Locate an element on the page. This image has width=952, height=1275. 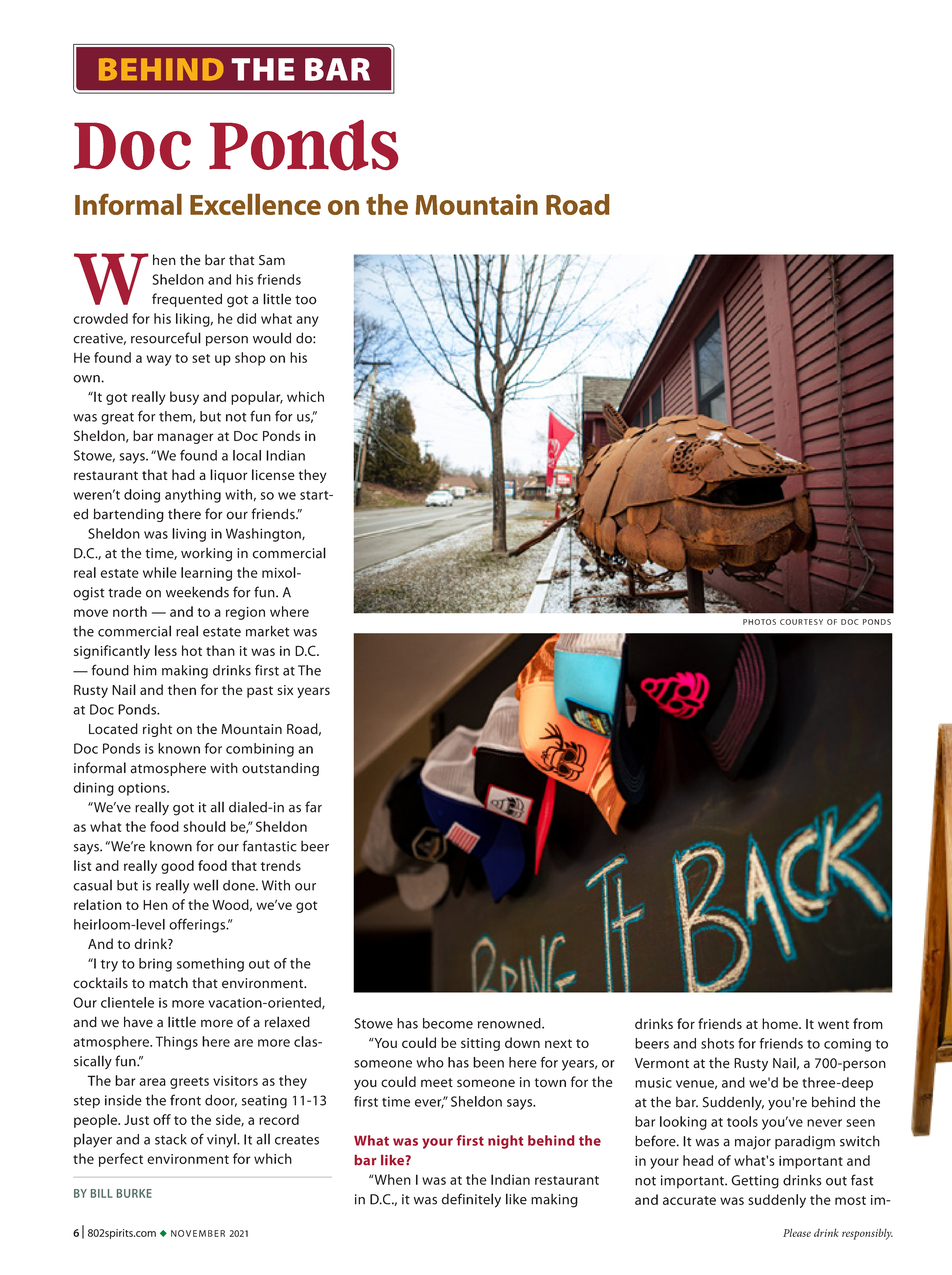
had is located at coordinates (183, 474).
